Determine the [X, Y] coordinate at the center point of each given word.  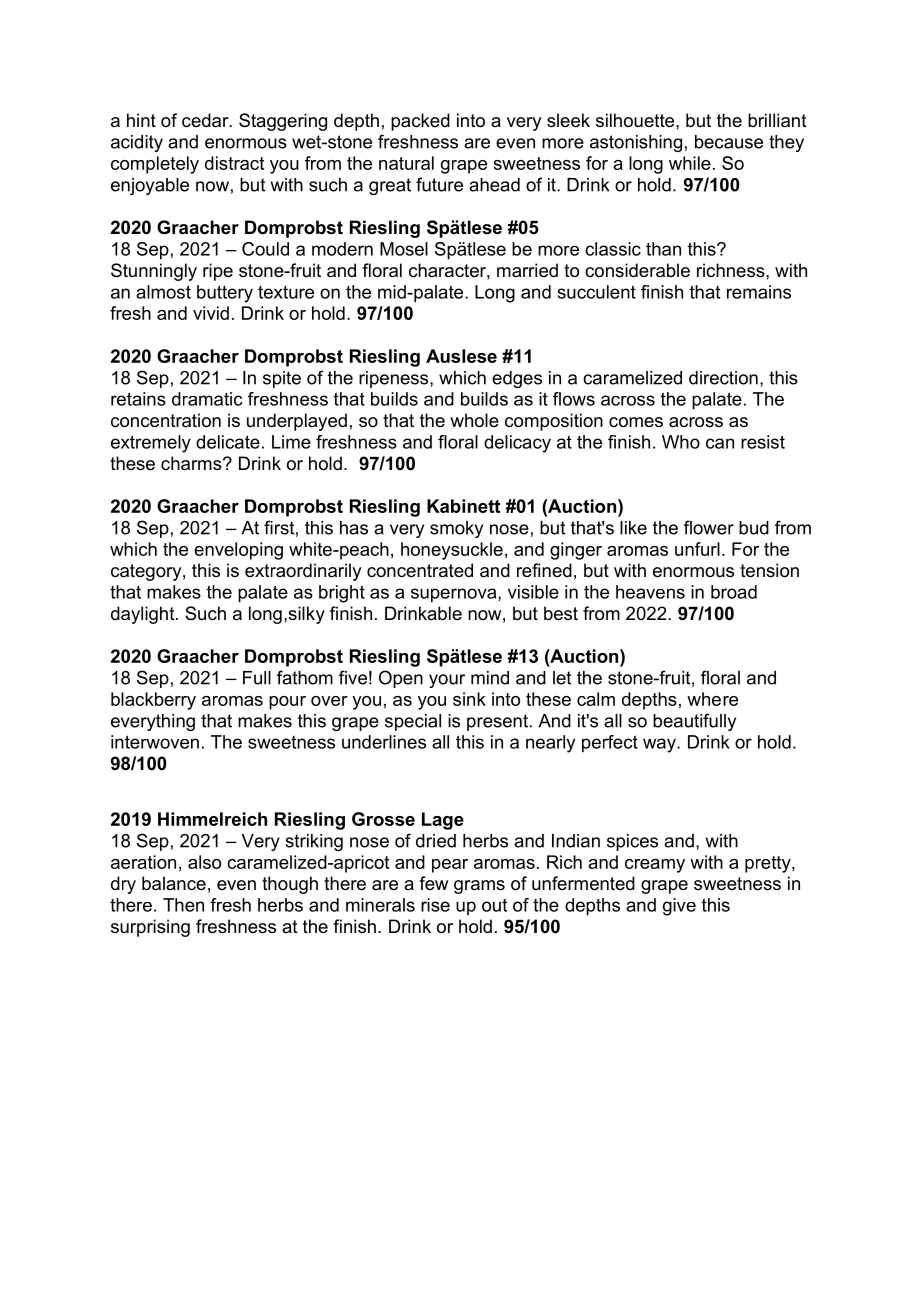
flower [709, 527]
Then [183, 905]
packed [420, 122]
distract [234, 163]
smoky [456, 529]
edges [517, 379]
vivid [211, 313]
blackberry [153, 701]
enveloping [238, 551]
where [712, 699]
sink [469, 699]
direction [723, 378]
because [729, 142]
